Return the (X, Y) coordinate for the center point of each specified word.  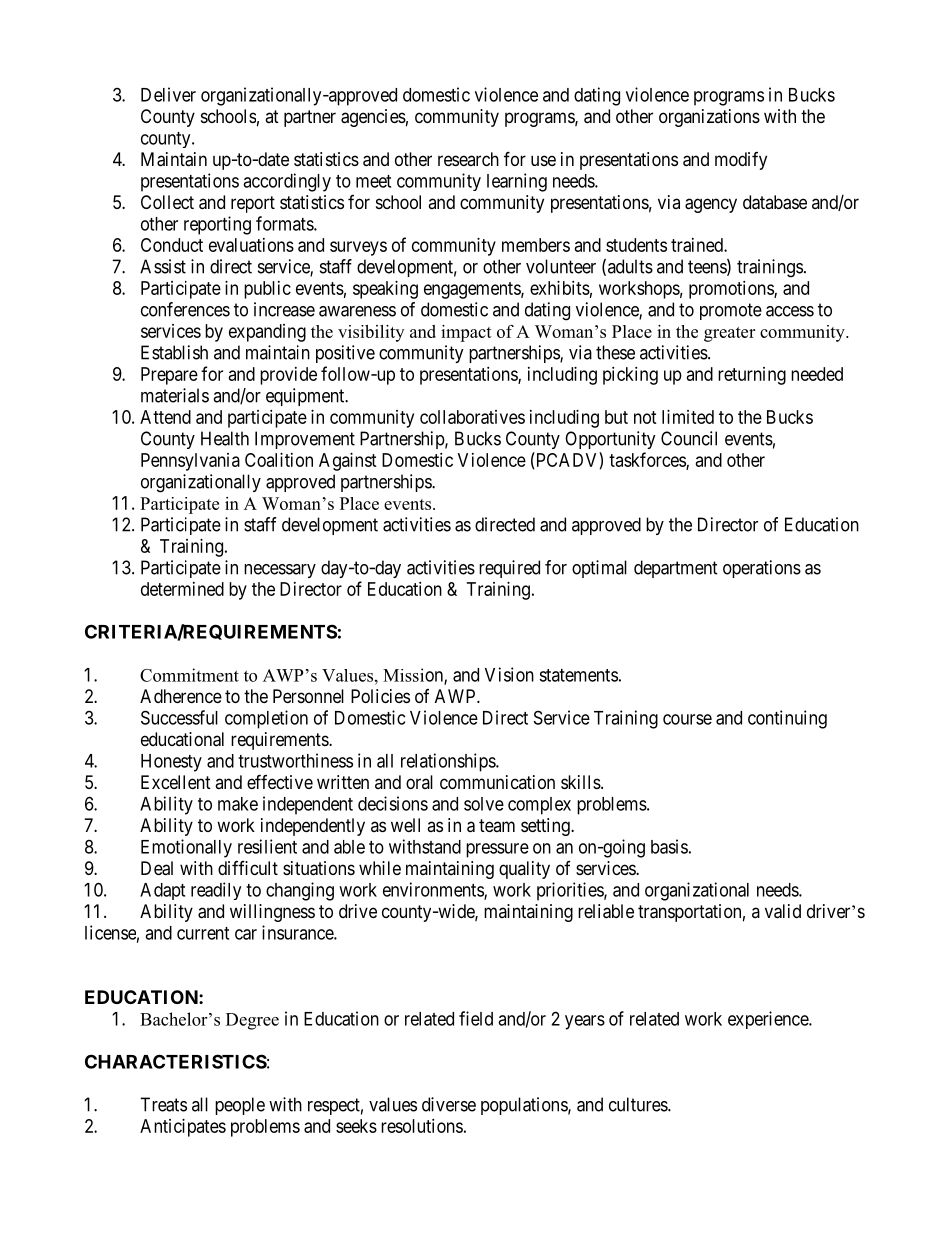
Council (689, 438)
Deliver (168, 94)
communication (497, 782)
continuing (787, 719)
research (468, 159)
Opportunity (610, 440)
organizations (709, 118)
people (240, 1106)
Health (225, 438)
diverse (449, 1104)
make (238, 804)
